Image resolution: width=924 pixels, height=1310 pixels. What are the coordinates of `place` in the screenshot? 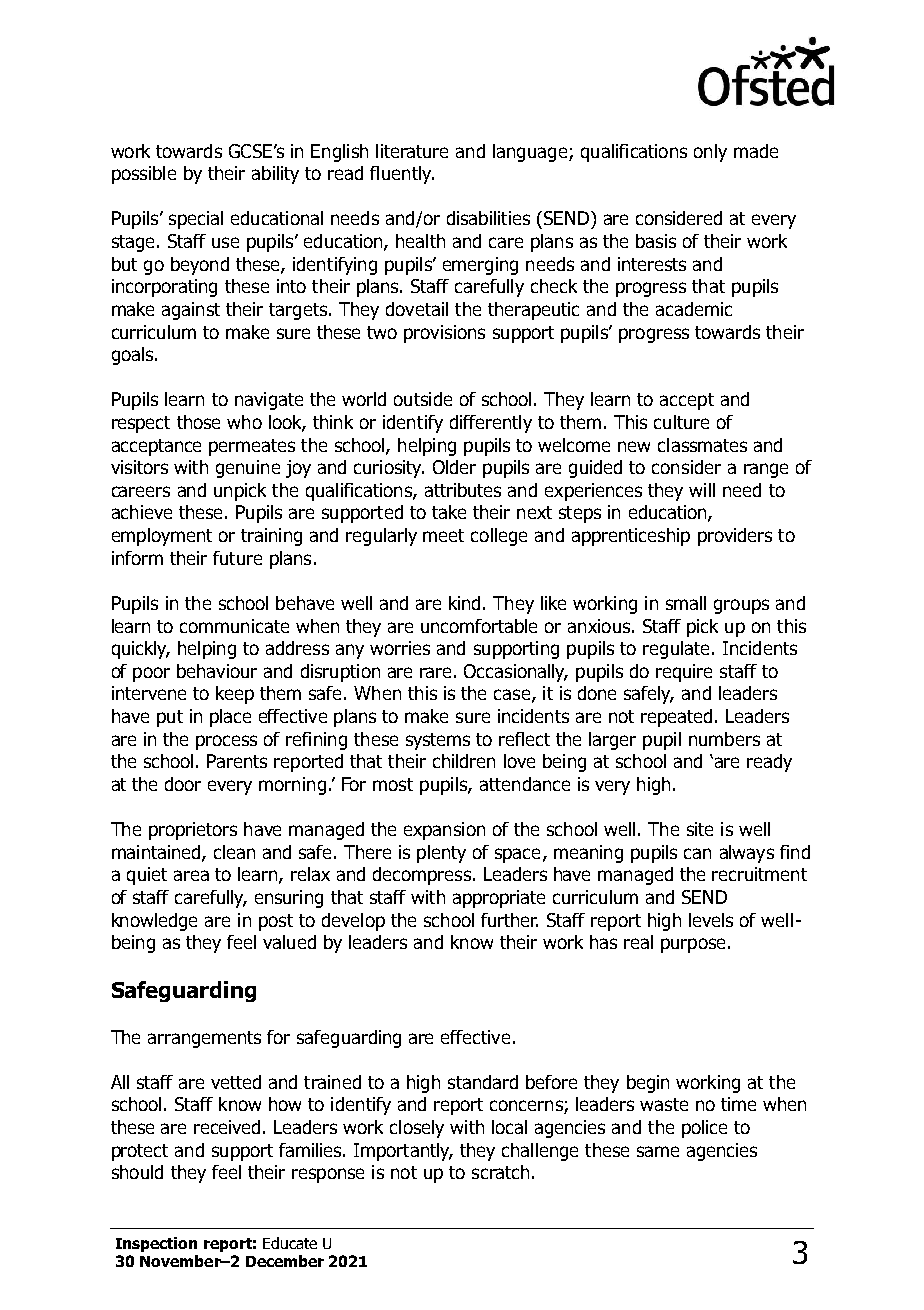 It's located at (230, 718).
